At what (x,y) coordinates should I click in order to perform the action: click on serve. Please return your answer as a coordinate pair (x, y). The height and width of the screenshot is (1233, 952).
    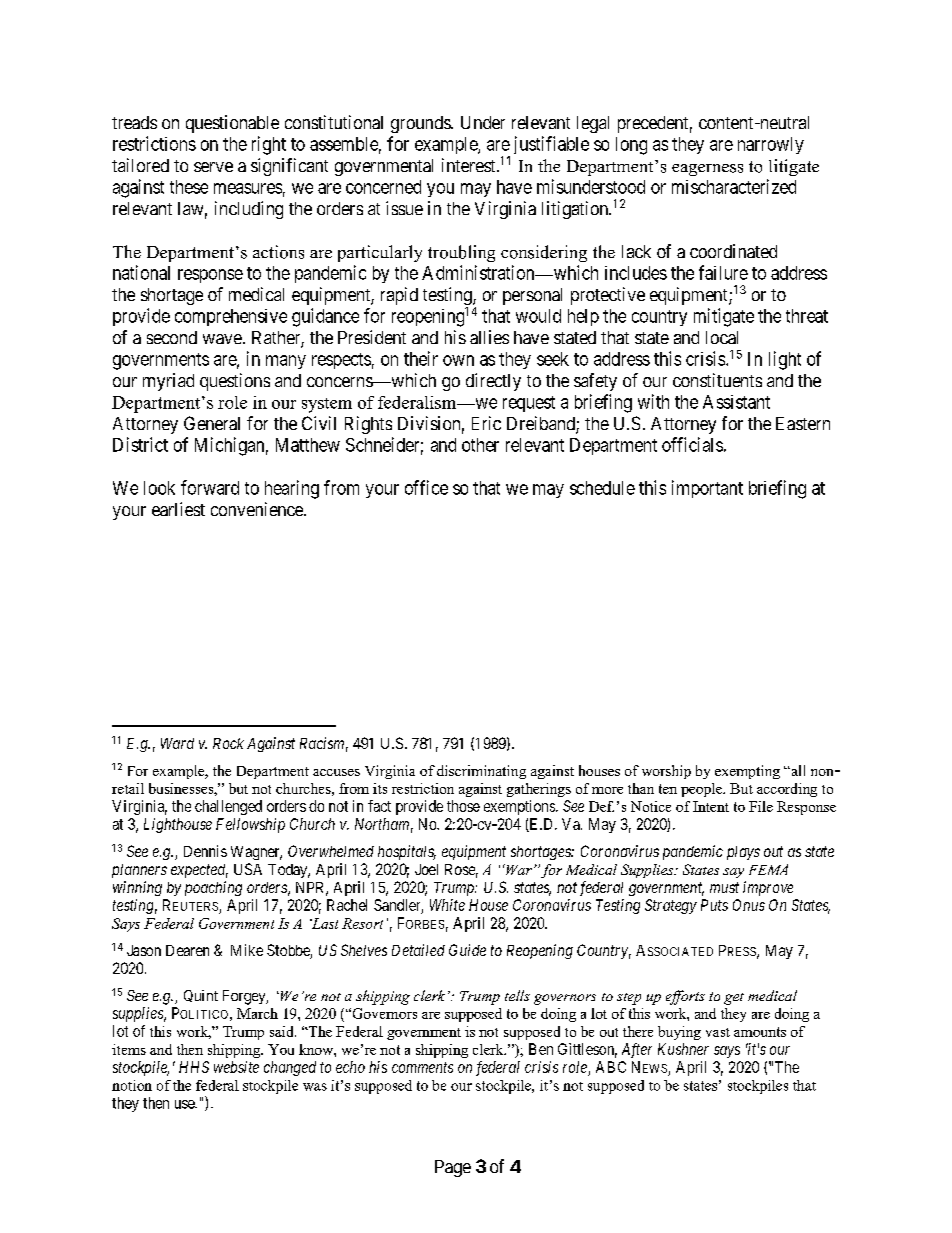
    Looking at the image, I should click on (213, 167).
